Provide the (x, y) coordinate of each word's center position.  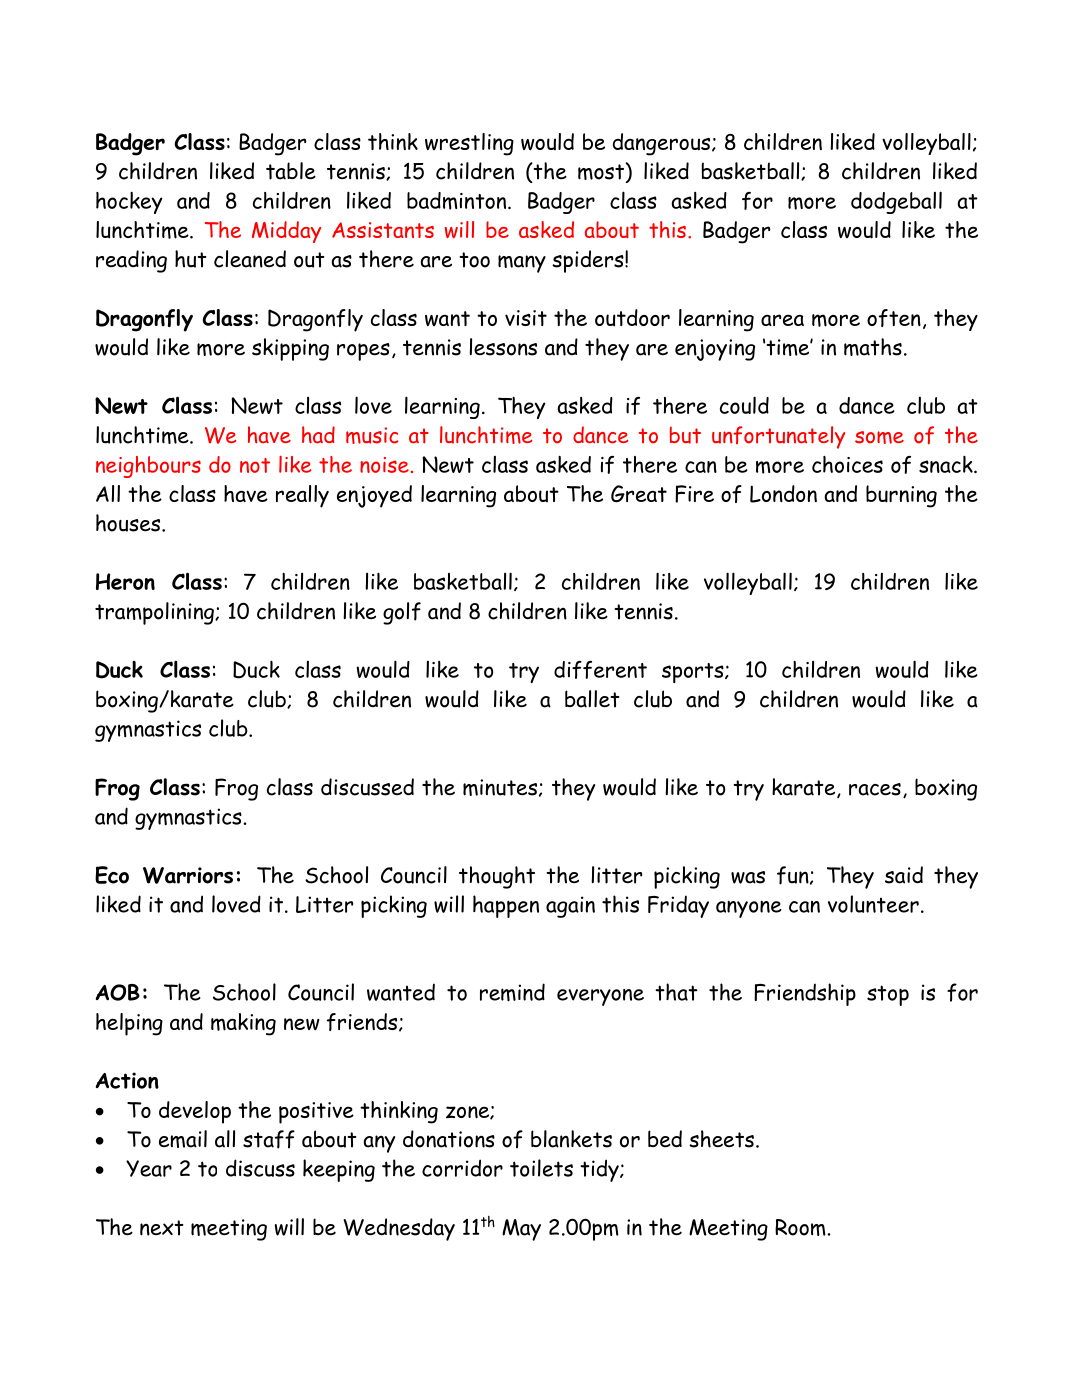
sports (694, 673)
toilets (541, 1168)
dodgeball (896, 202)
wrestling (469, 144)
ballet (592, 699)
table (291, 171)
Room (801, 1227)
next (161, 1228)
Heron (125, 581)
